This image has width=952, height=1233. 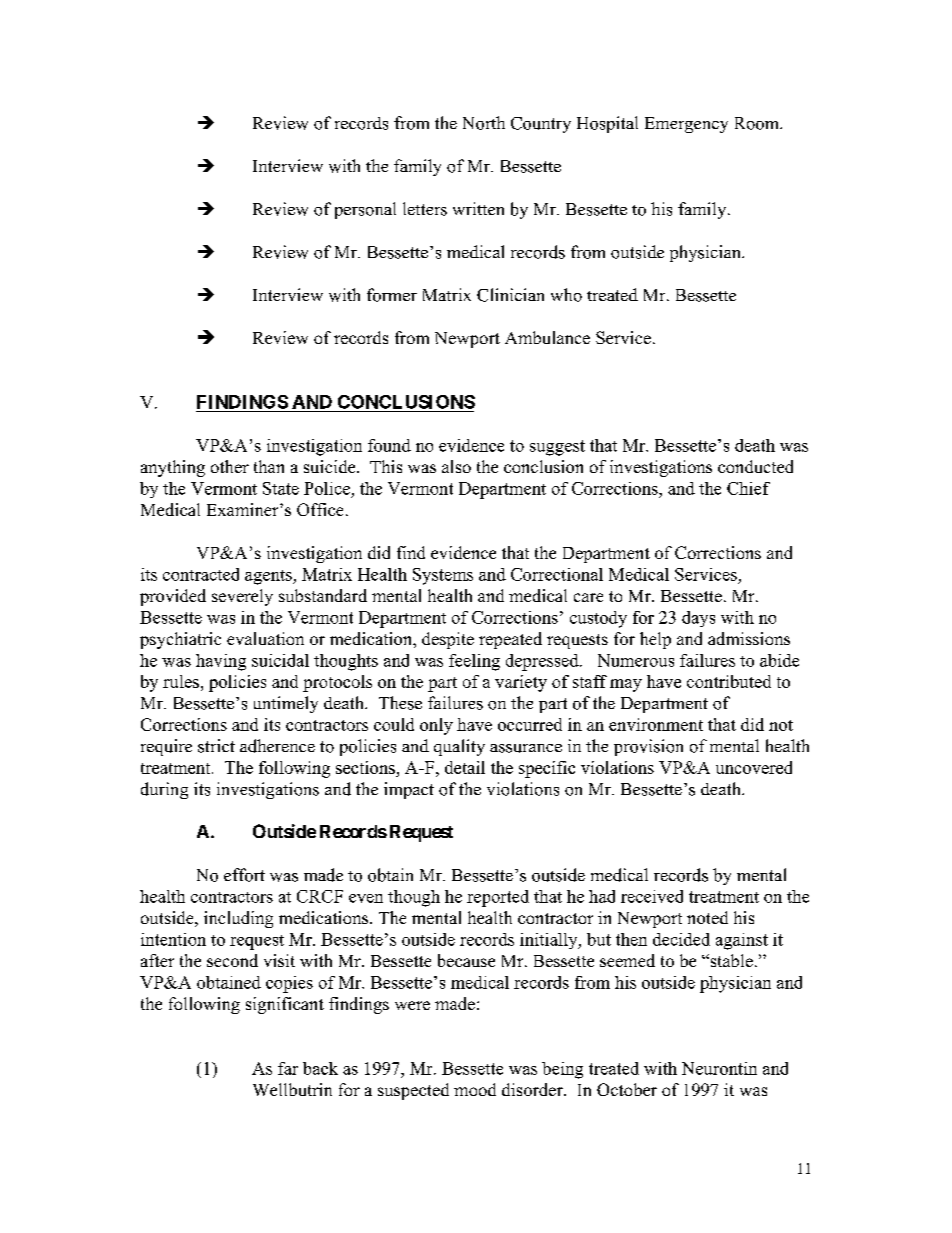 I want to click on also, so click(x=456, y=466).
